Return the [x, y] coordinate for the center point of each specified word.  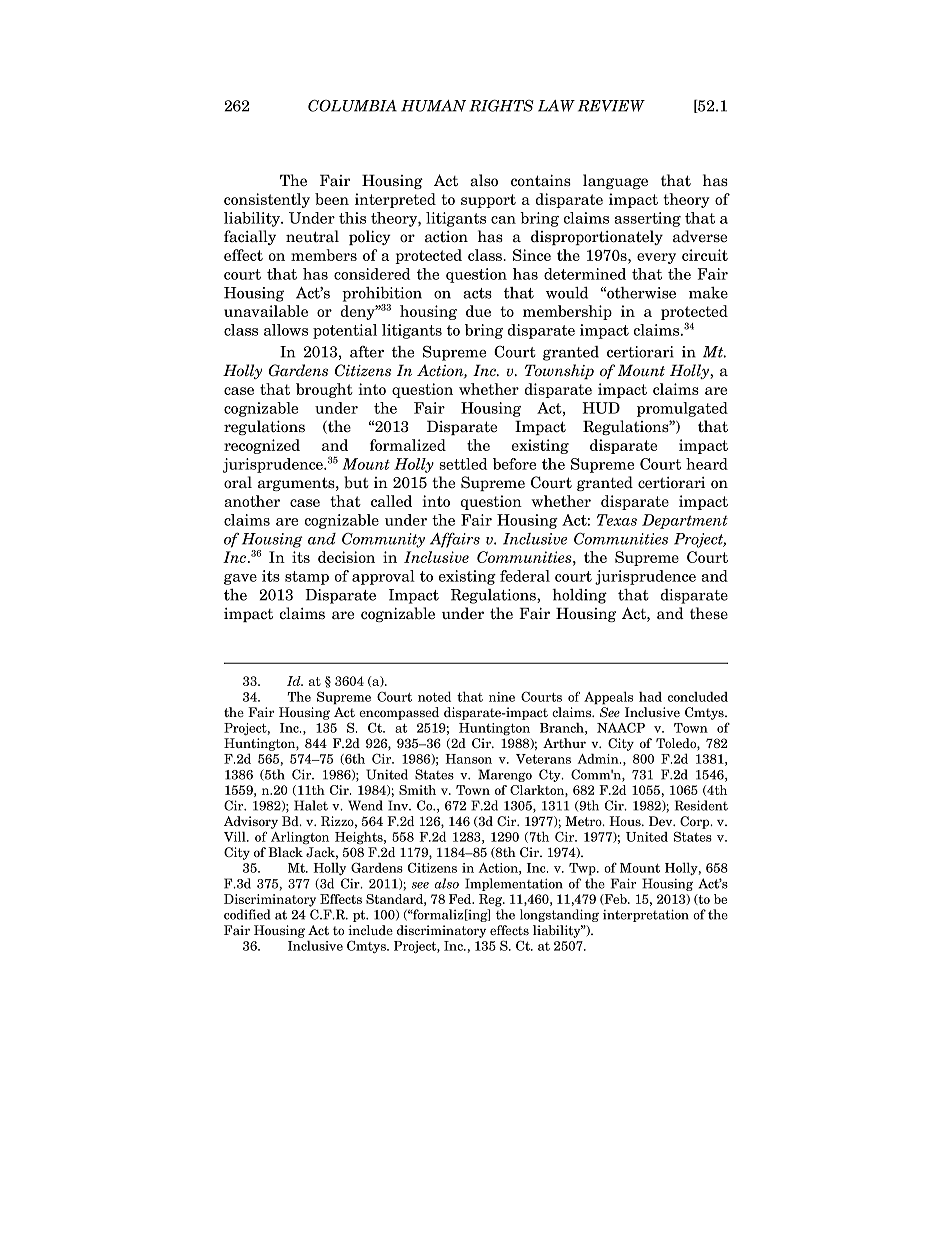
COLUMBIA [352, 106]
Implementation [514, 884]
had [650, 697]
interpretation [646, 915]
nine [502, 697]
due [478, 311]
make [708, 293]
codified [247, 914]
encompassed [399, 713]
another [252, 501]
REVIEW [611, 106]
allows [286, 330]
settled [463, 464]
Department [685, 521]
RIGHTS [501, 106]
